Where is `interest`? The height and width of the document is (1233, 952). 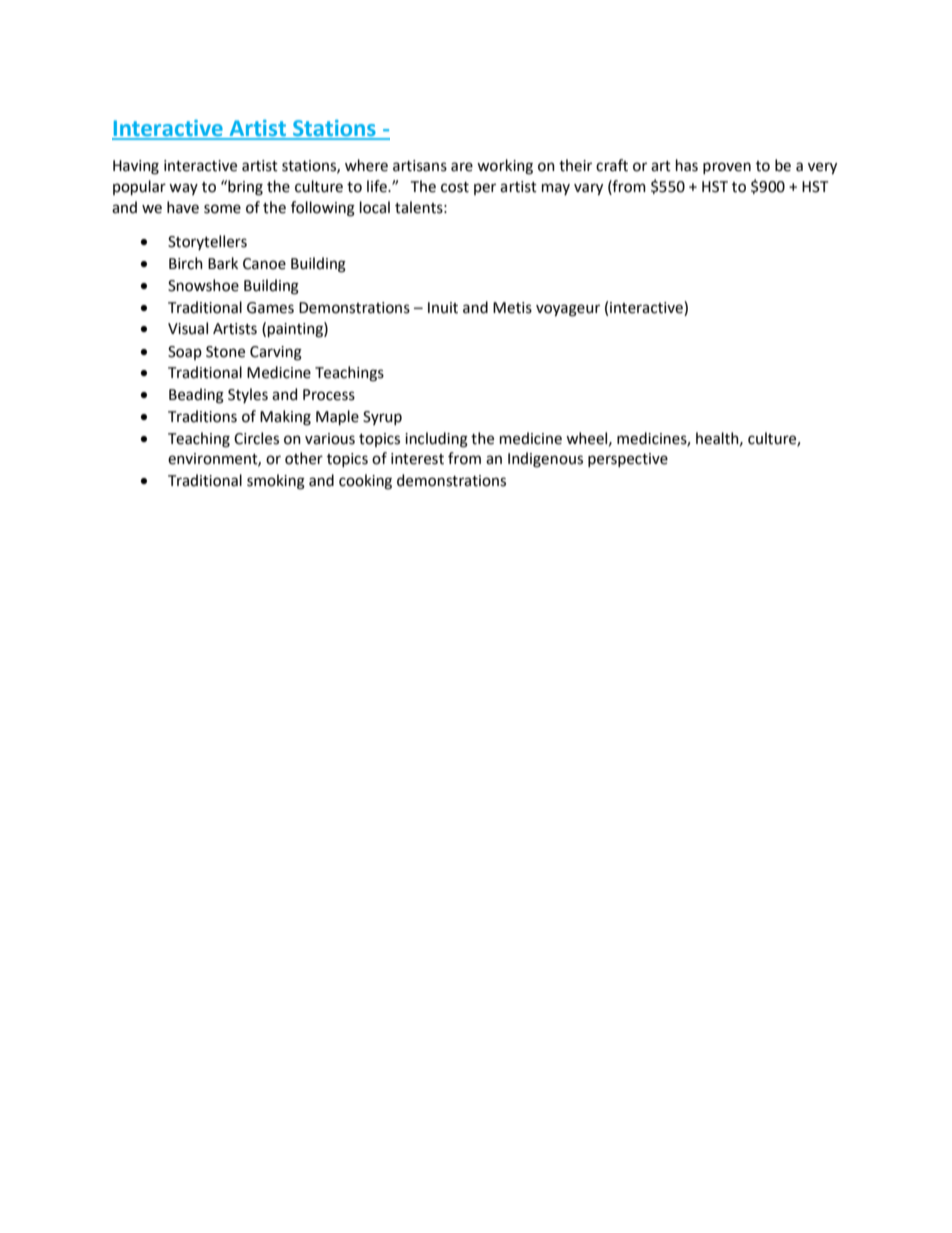
interest is located at coordinates (417, 459).
